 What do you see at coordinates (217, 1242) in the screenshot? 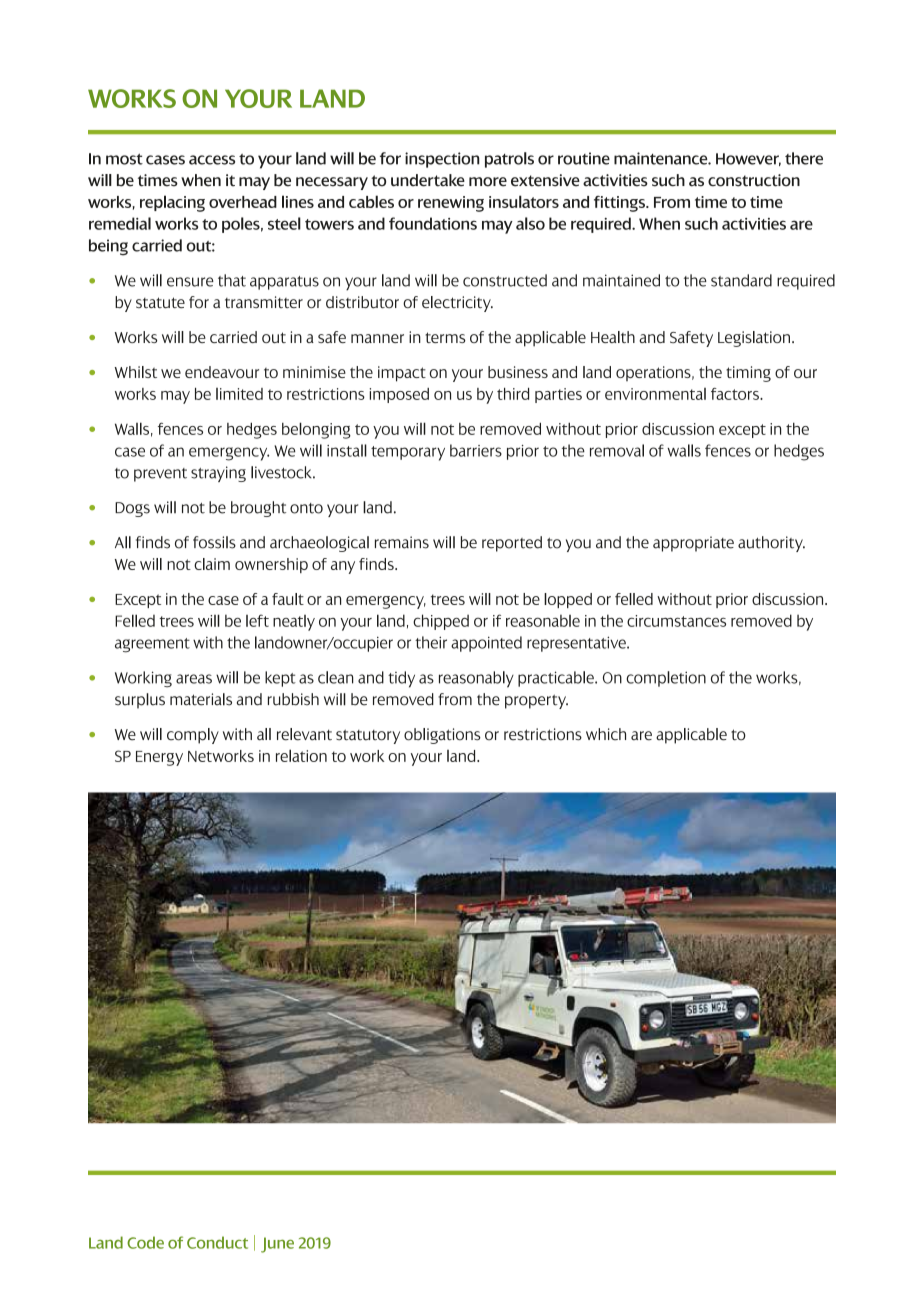
I see `Conduct` at bounding box center [217, 1242].
